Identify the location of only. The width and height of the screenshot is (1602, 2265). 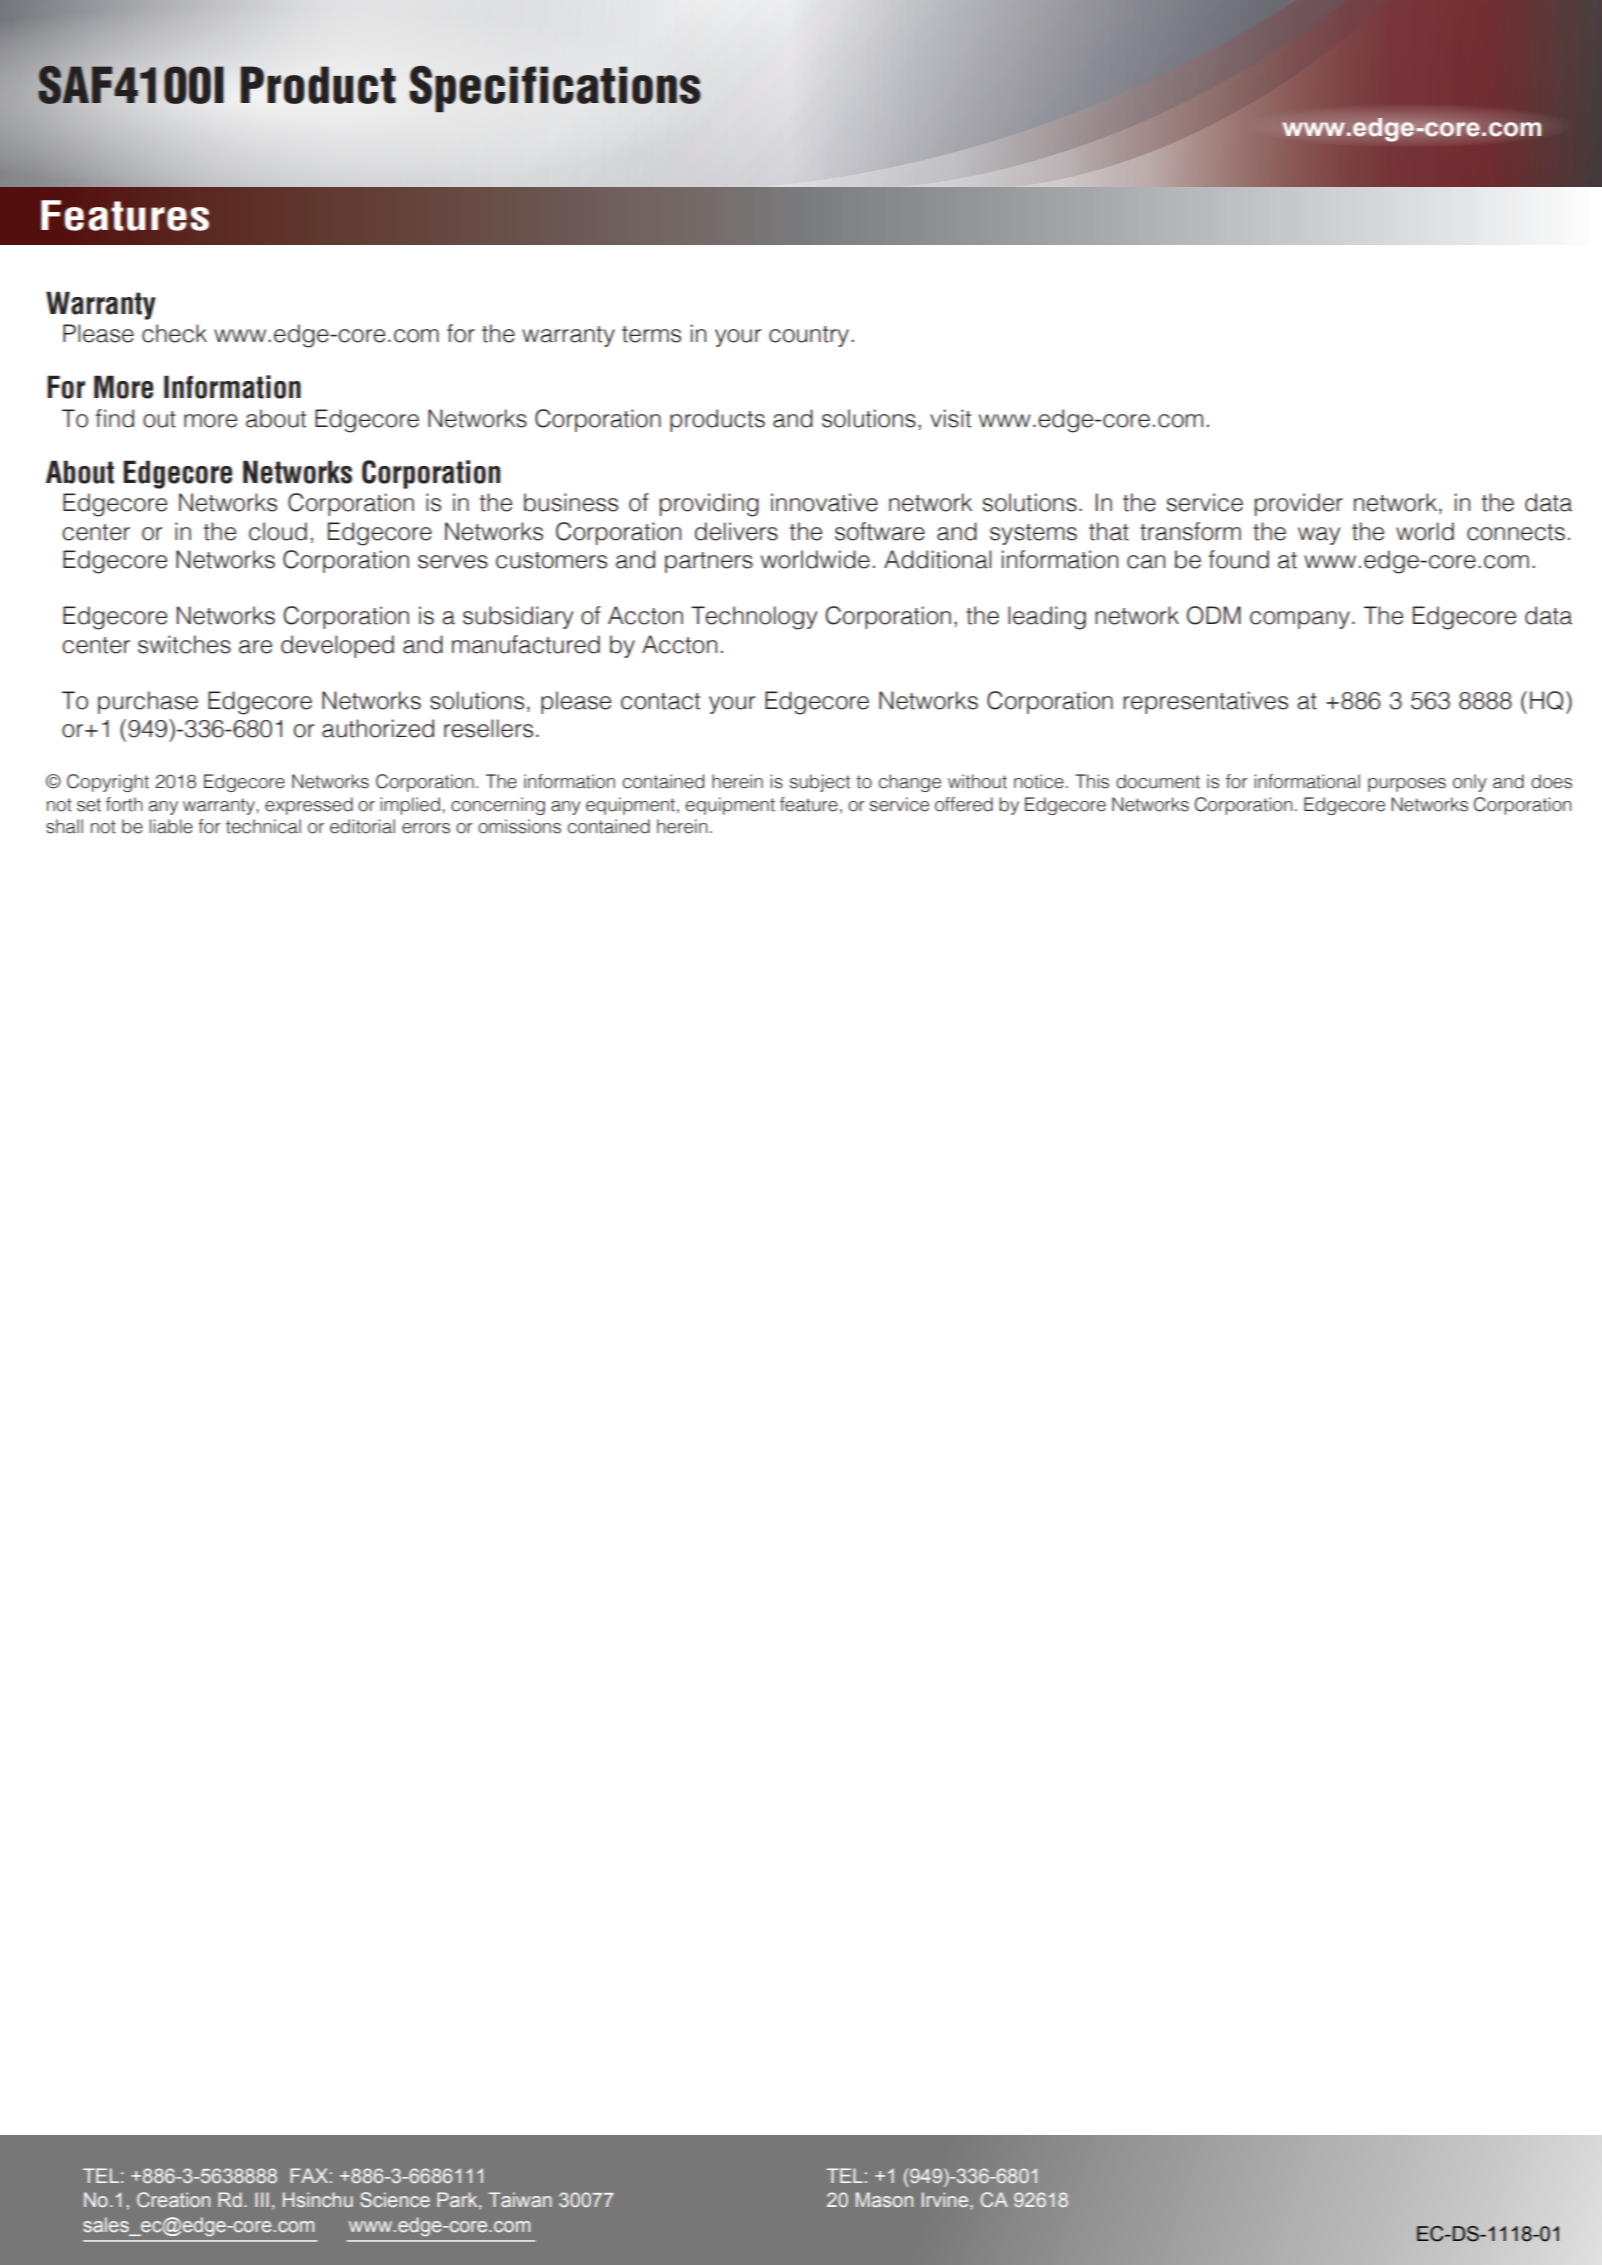
(1470, 783).
